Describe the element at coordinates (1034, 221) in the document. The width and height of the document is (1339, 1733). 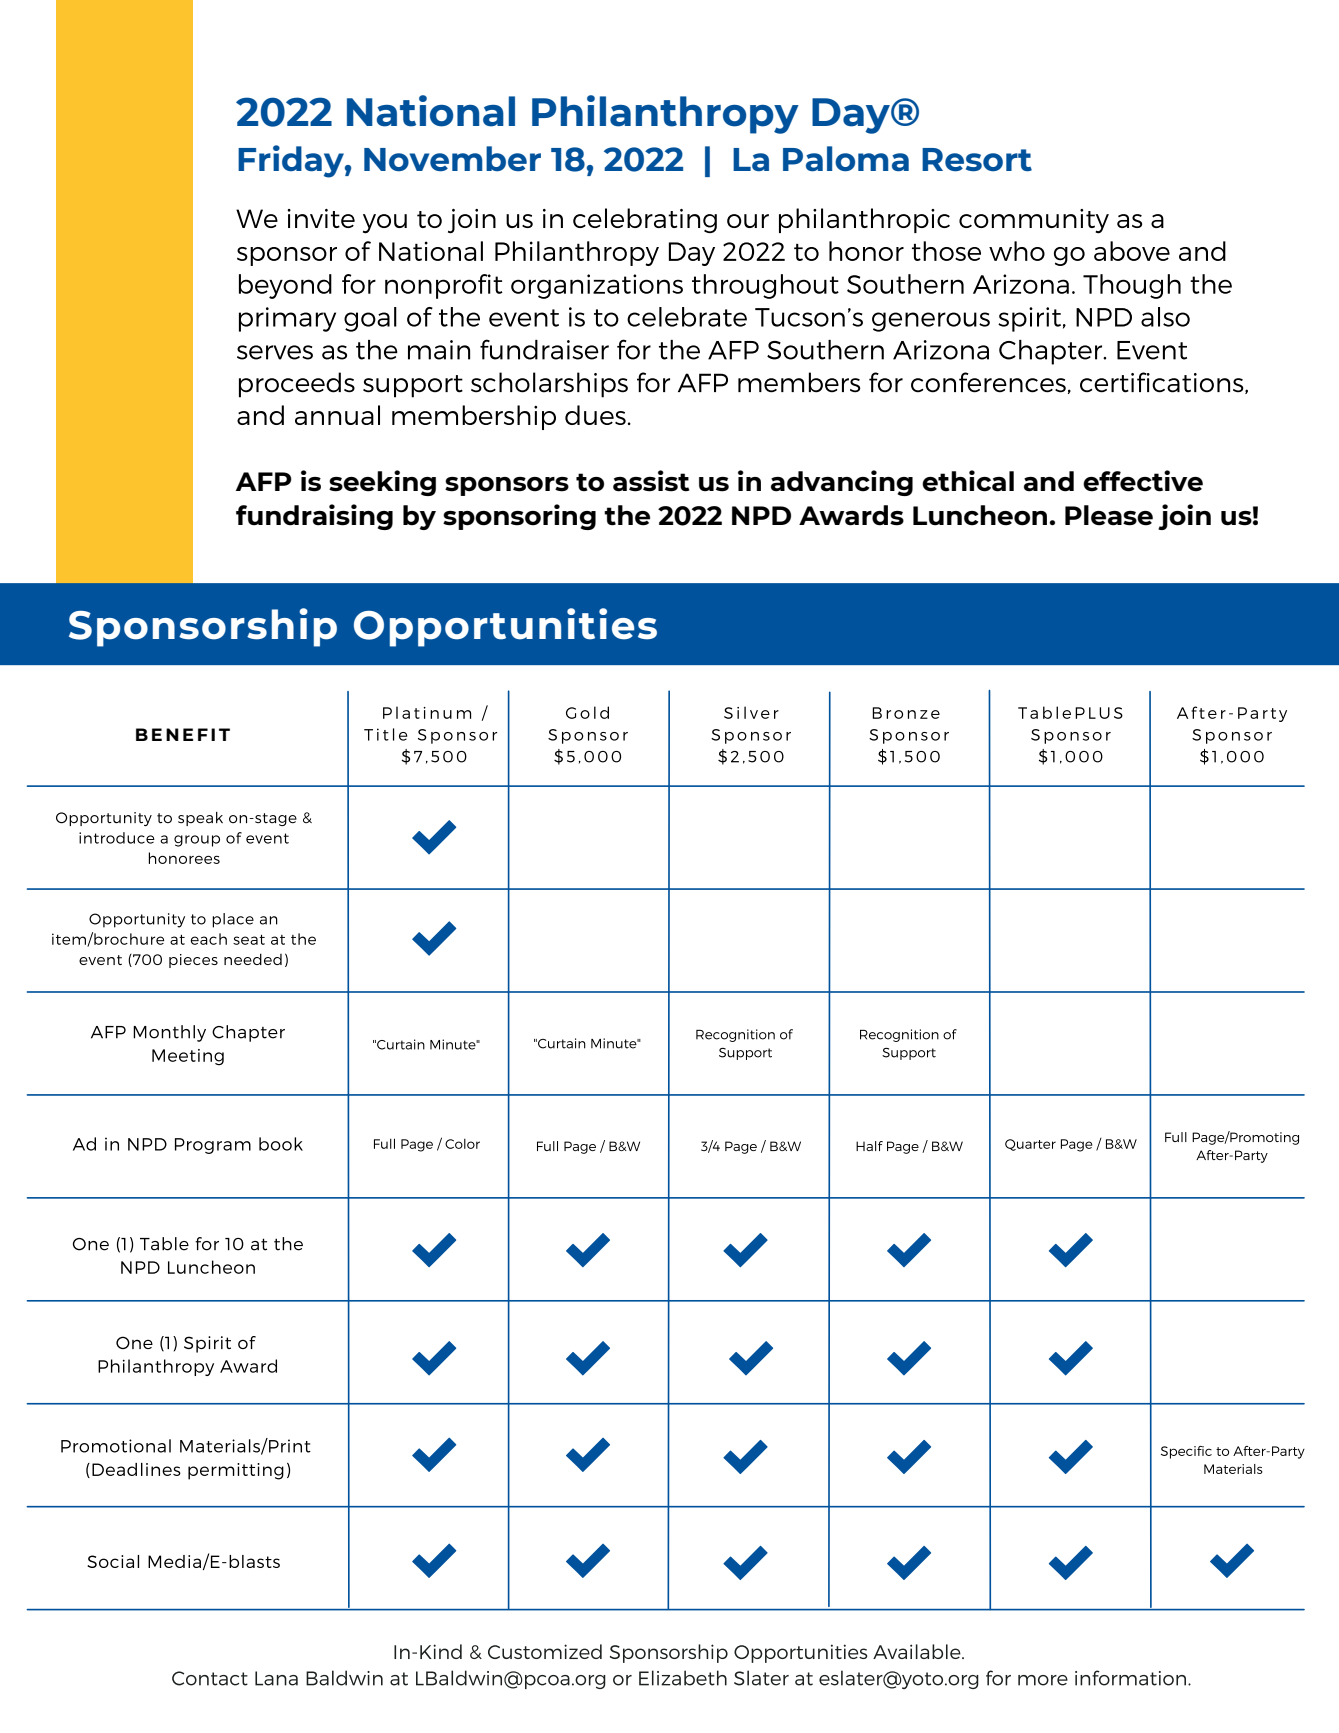
I see `community` at that location.
